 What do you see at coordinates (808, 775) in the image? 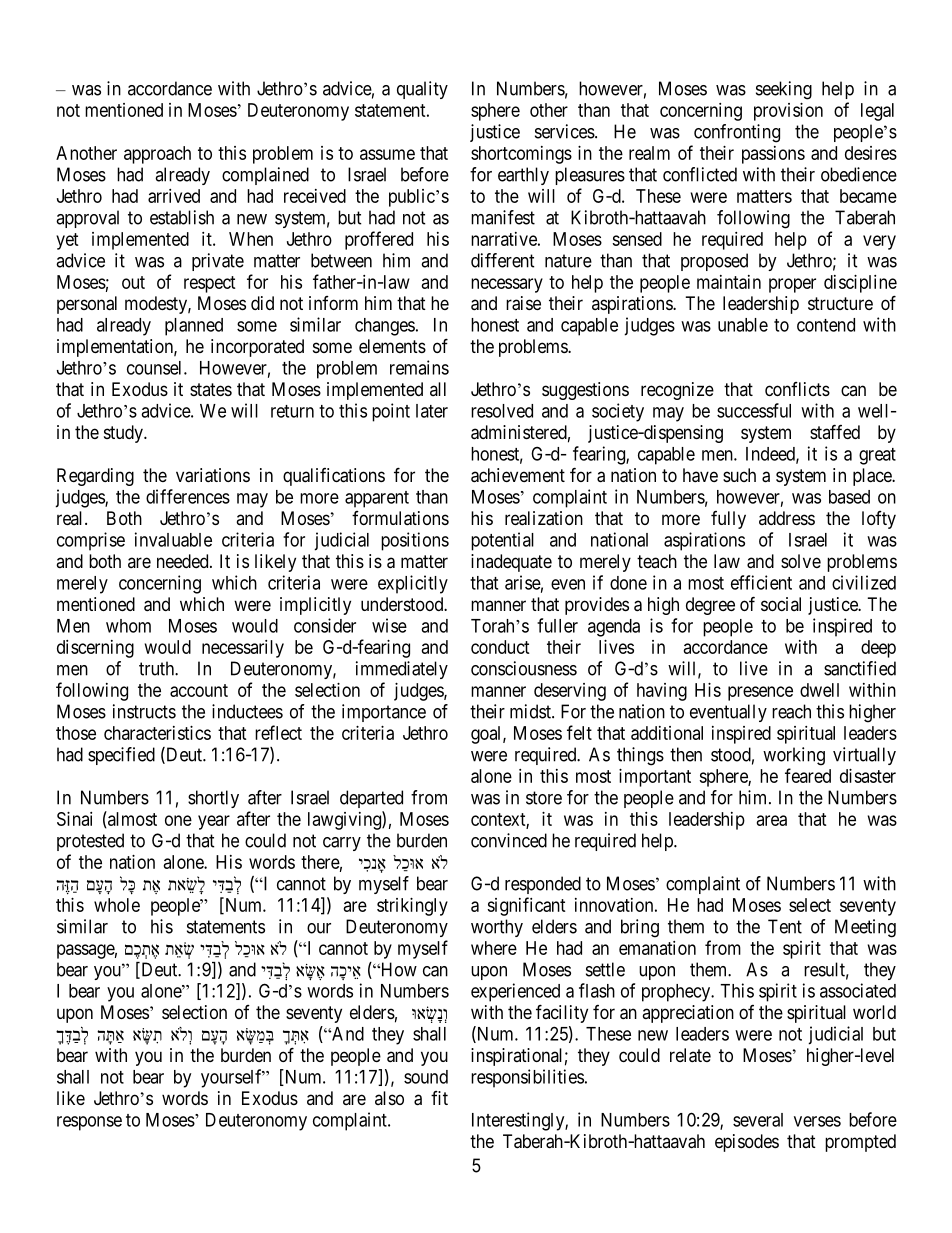
I see `feared` at bounding box center [808, 775].
